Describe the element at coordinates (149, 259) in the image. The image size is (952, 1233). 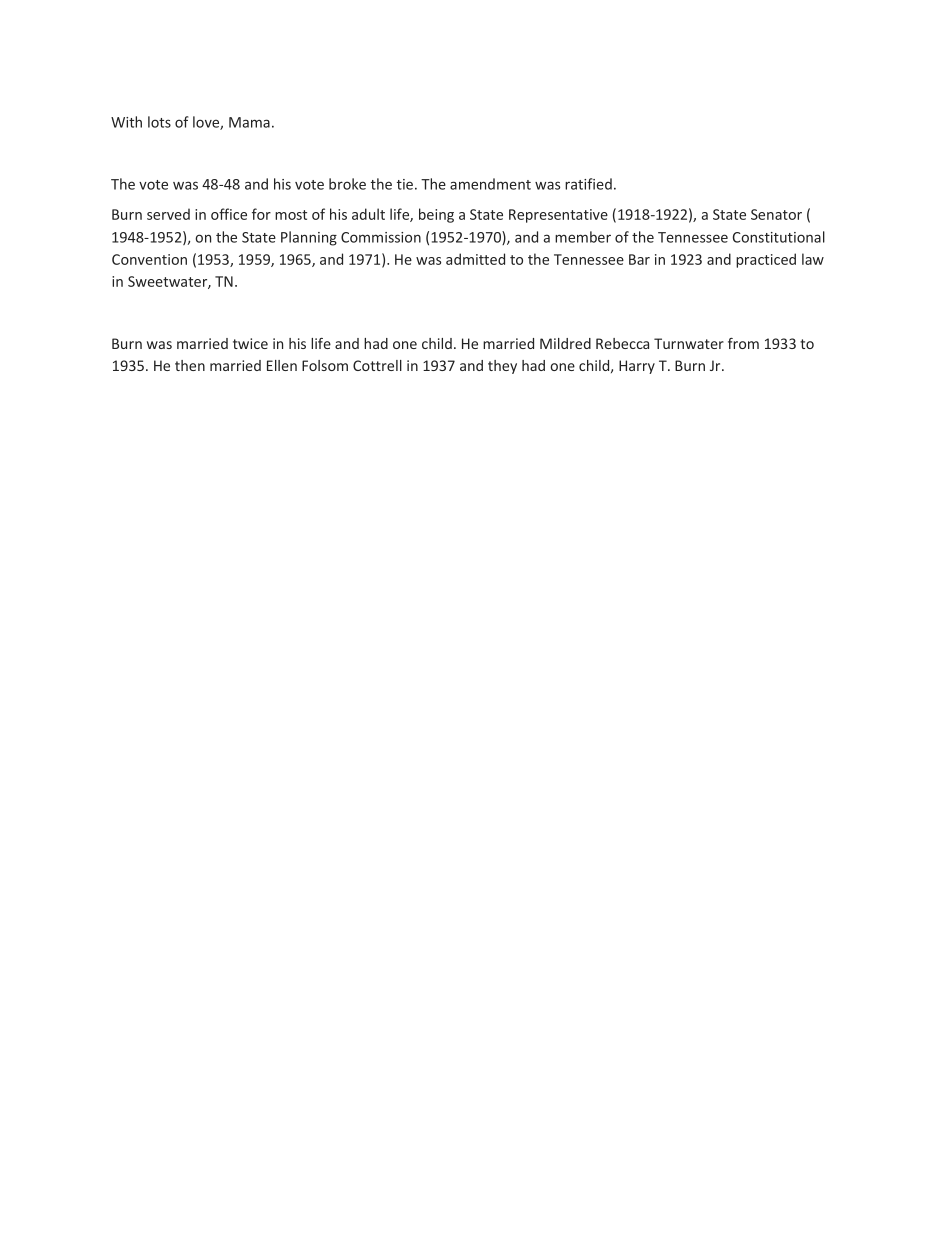
I see `Convention` at that location.
